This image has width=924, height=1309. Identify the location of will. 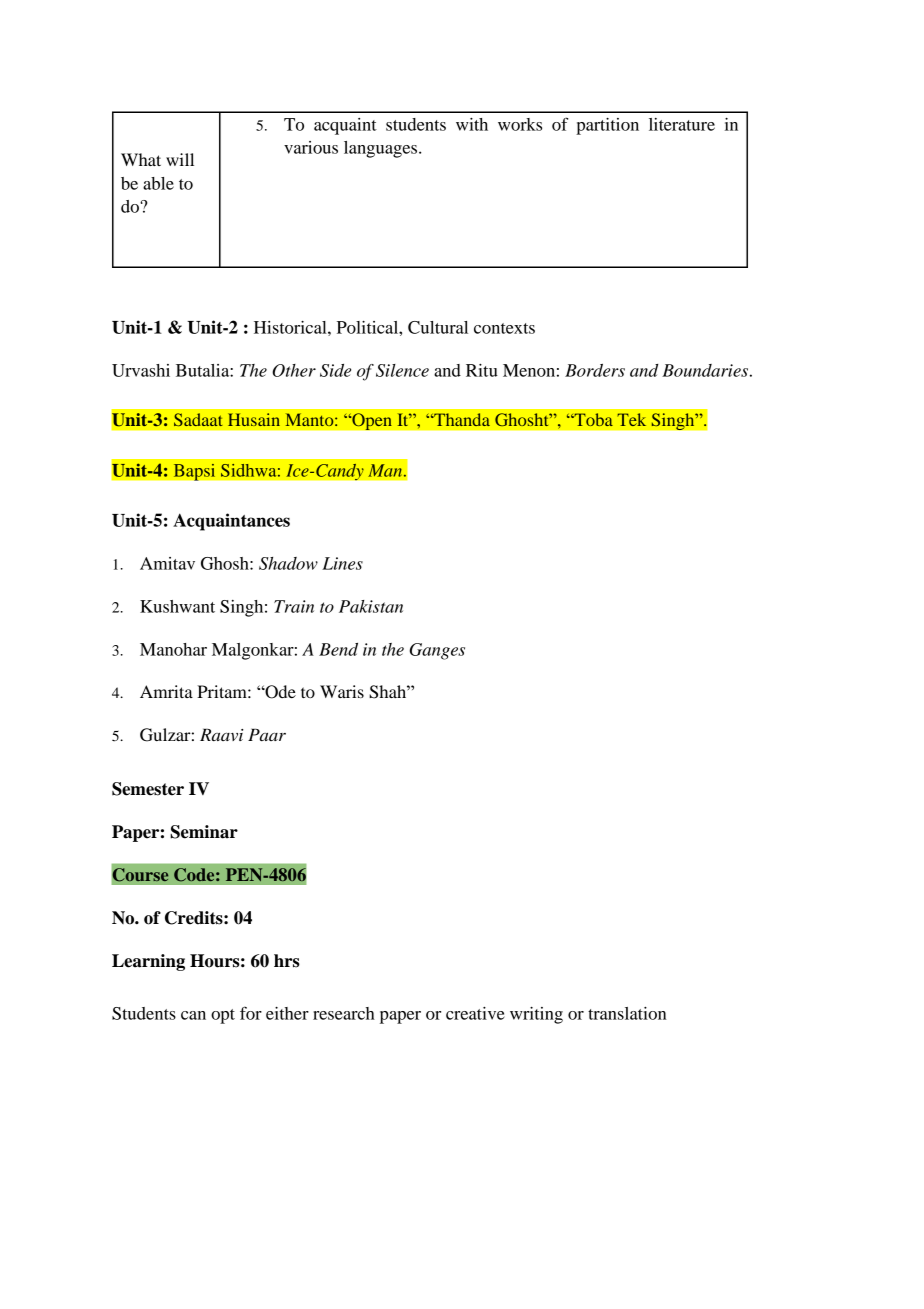
(180, 159).
